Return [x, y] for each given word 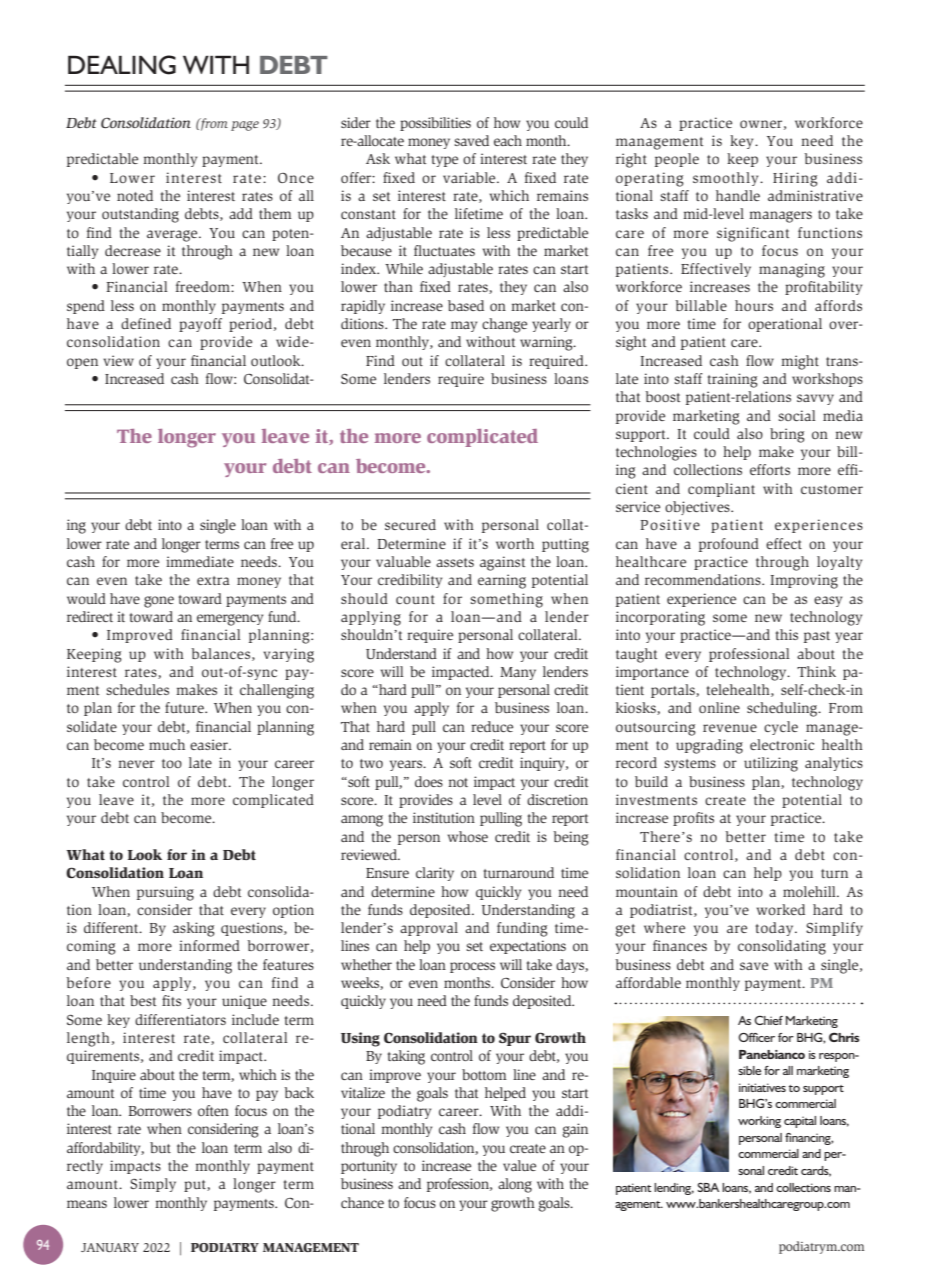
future [185, 707]
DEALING [122, 65]
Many [518, 673]
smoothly [727, 179]
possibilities [435, 124]
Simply [153, 1185]
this [787, 634]
